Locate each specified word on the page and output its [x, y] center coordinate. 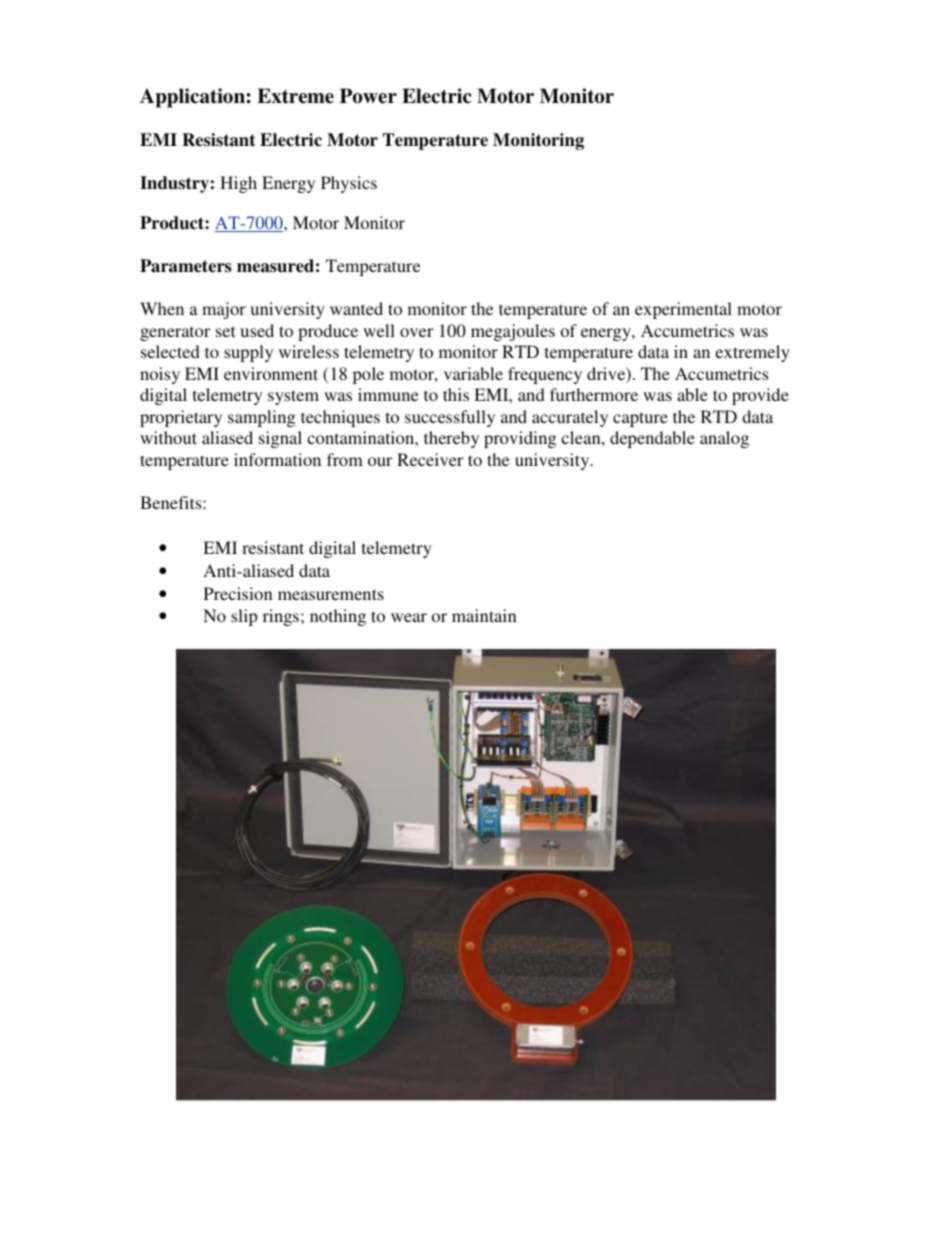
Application [193, 98]
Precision [238, 593]
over [416, 332]
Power [368, 96]
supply [248, 353]
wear [409, 617]
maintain [484, 615]
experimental [683, 310]
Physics [349, 184]
